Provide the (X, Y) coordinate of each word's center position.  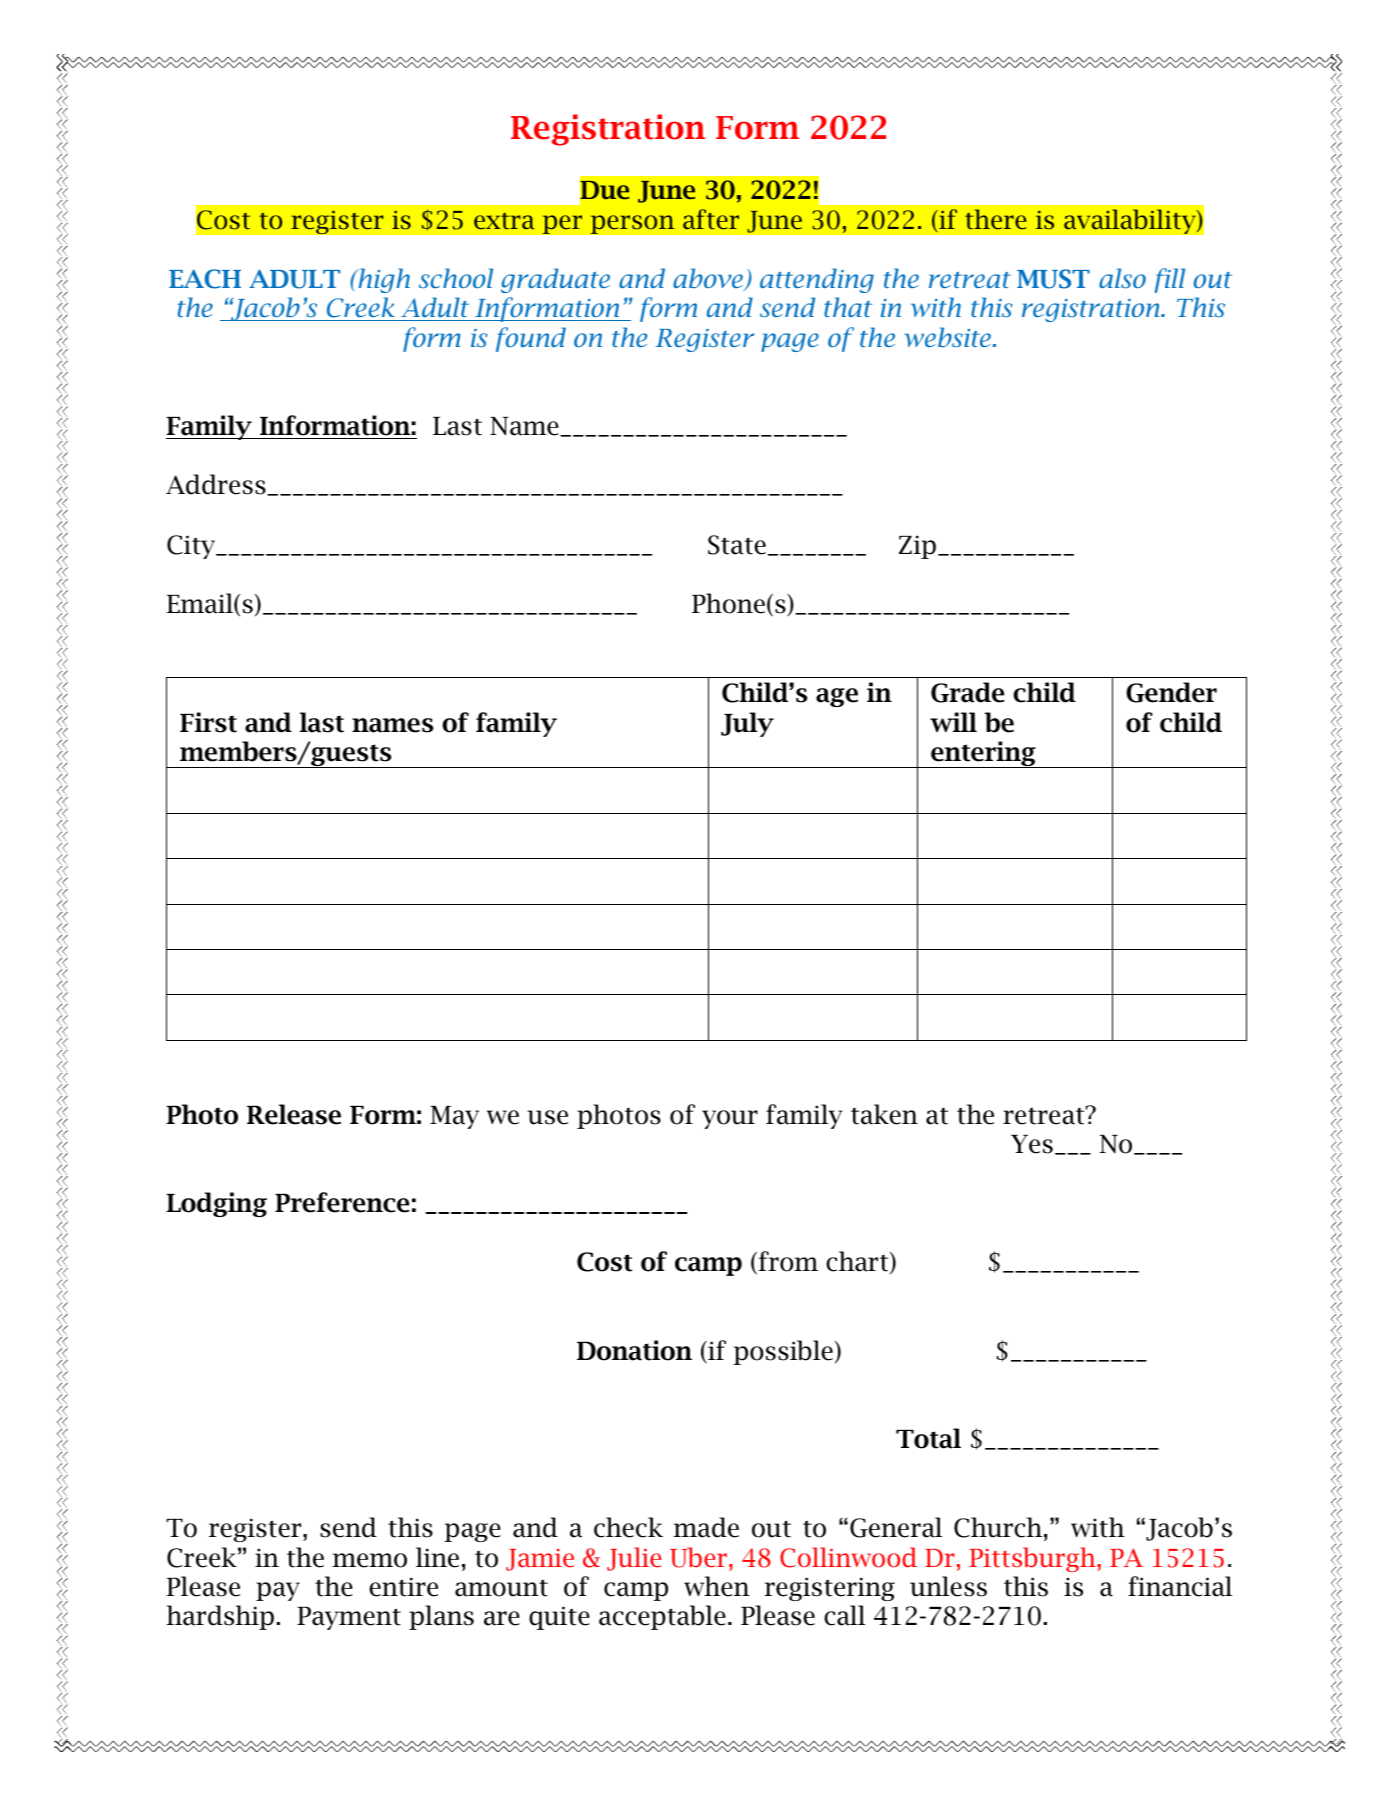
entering (983, 754)
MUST (1053, 279)
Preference (342, 1202)
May (454, 1117)
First (208, 722)
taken (884, 1114)
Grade (967, 692)
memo (369, 1560)
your (730, 1119)
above (709, 279)
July (747, 724)
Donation (634, 1350)
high (383, 280)
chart (858, 1262)
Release (294, 1114)
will (953, 722)
